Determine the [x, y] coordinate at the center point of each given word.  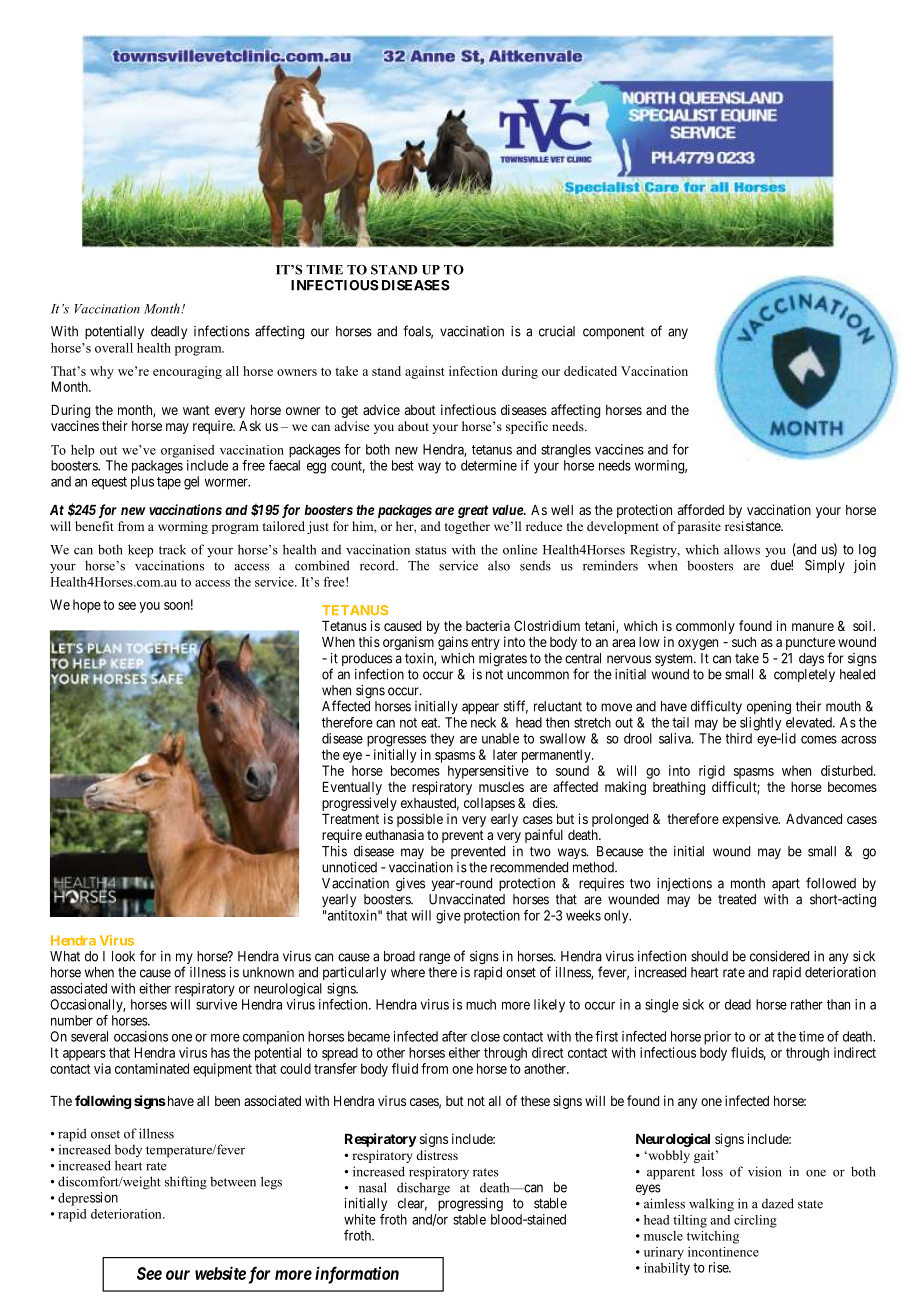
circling [755, 1221]
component [613, 333]
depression [88, 1199]
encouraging [187, 372]
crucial [557, 331]
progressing [470, 1205]
